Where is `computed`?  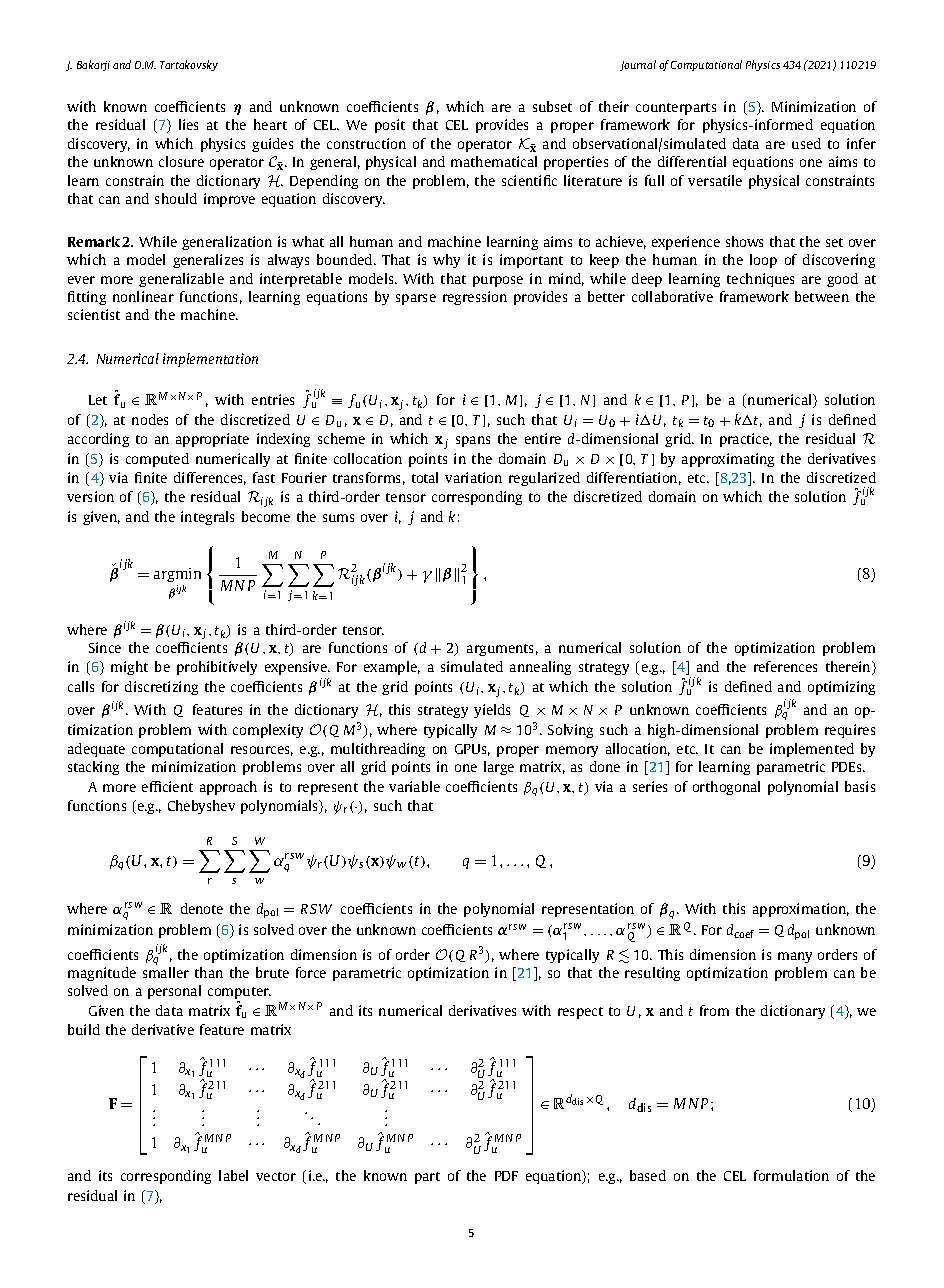 computed is located at coordinates (157, 460).
